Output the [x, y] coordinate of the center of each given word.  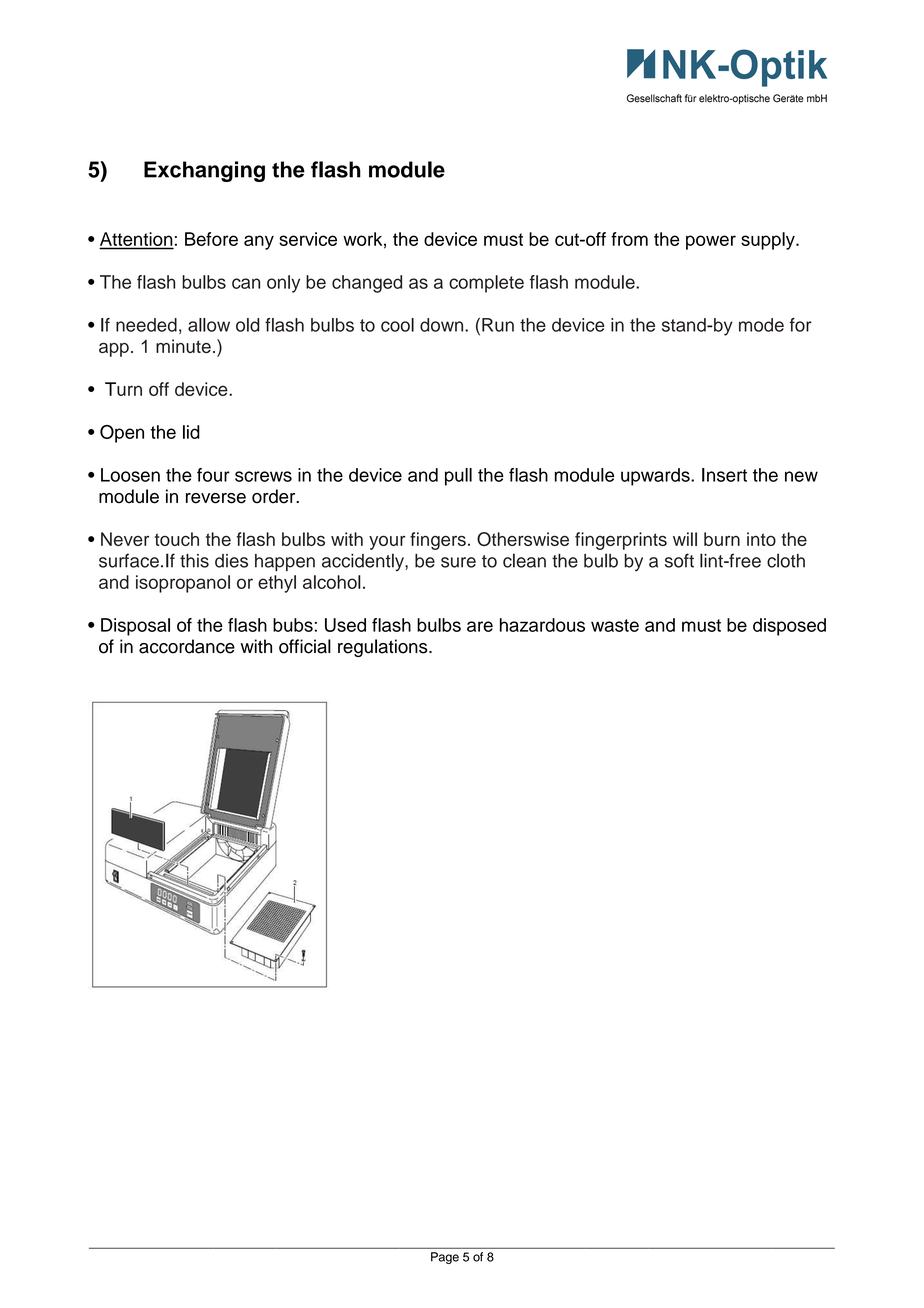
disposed [789, 627]
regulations [384, 648]
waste [615, 625]
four [213, 475]
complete [486, 284]
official [305, 646]
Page [445, 1258]
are [480, 626]
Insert [724, 475]
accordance [187, 646]
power [711, 242]
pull [458, 477]
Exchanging [204, 171]
